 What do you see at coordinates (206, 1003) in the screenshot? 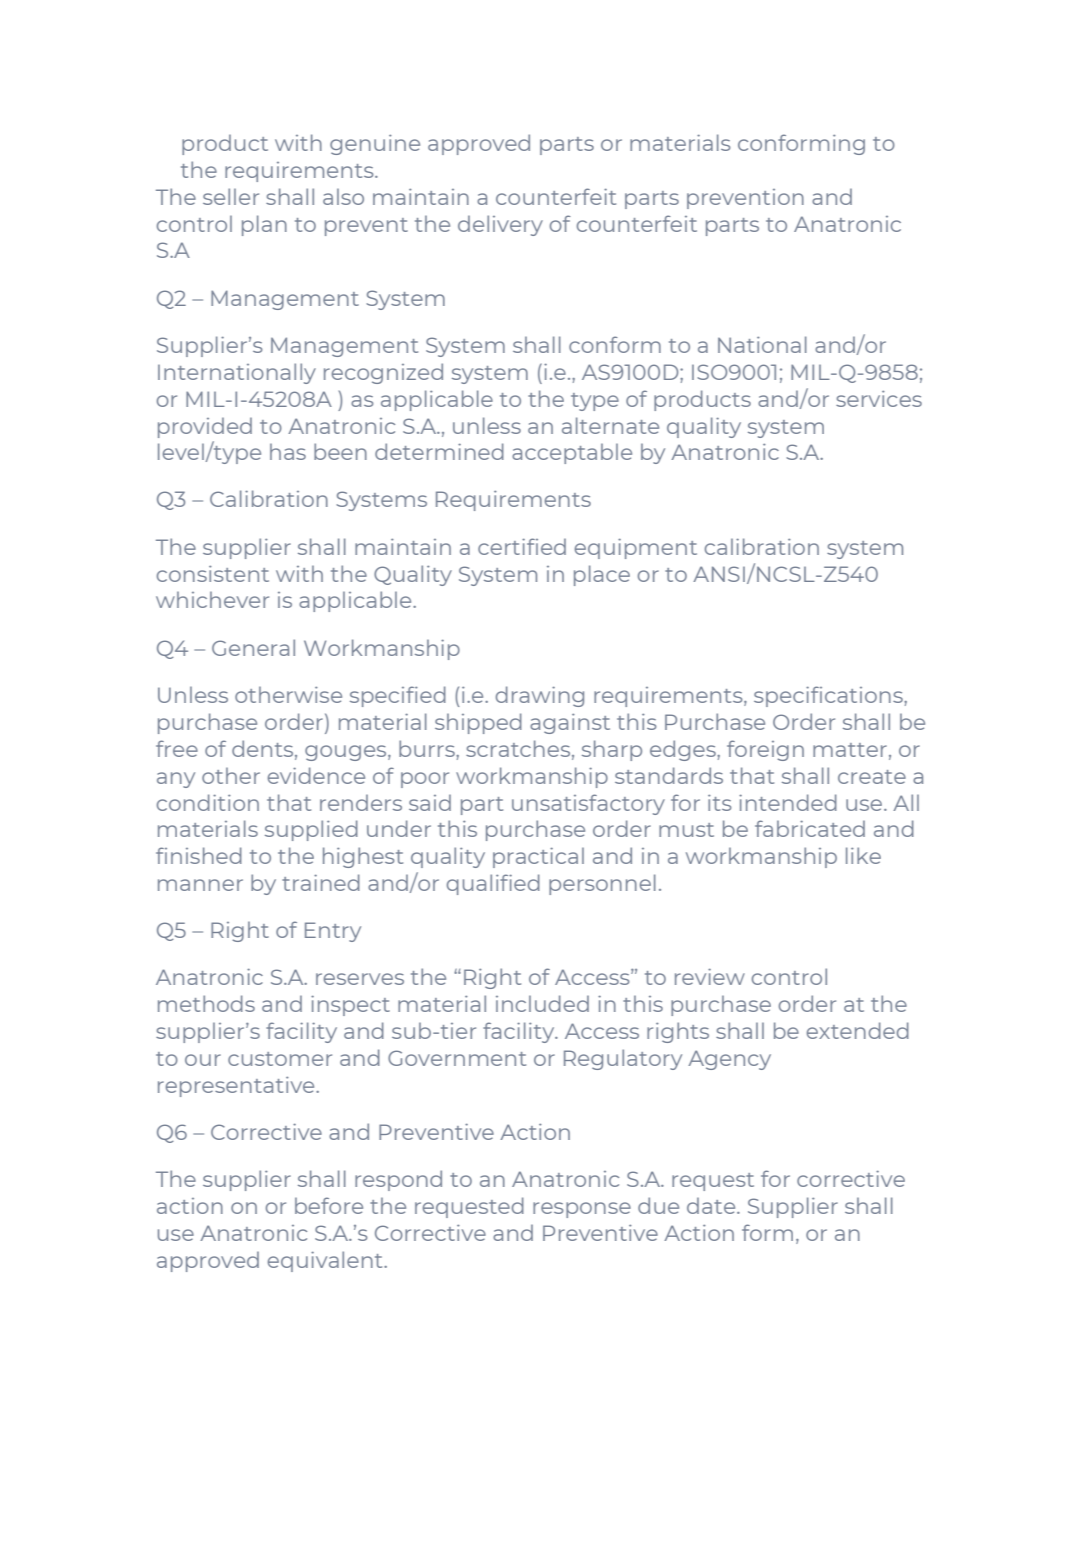
I see `methods` at bounding box center [206, 1003].
